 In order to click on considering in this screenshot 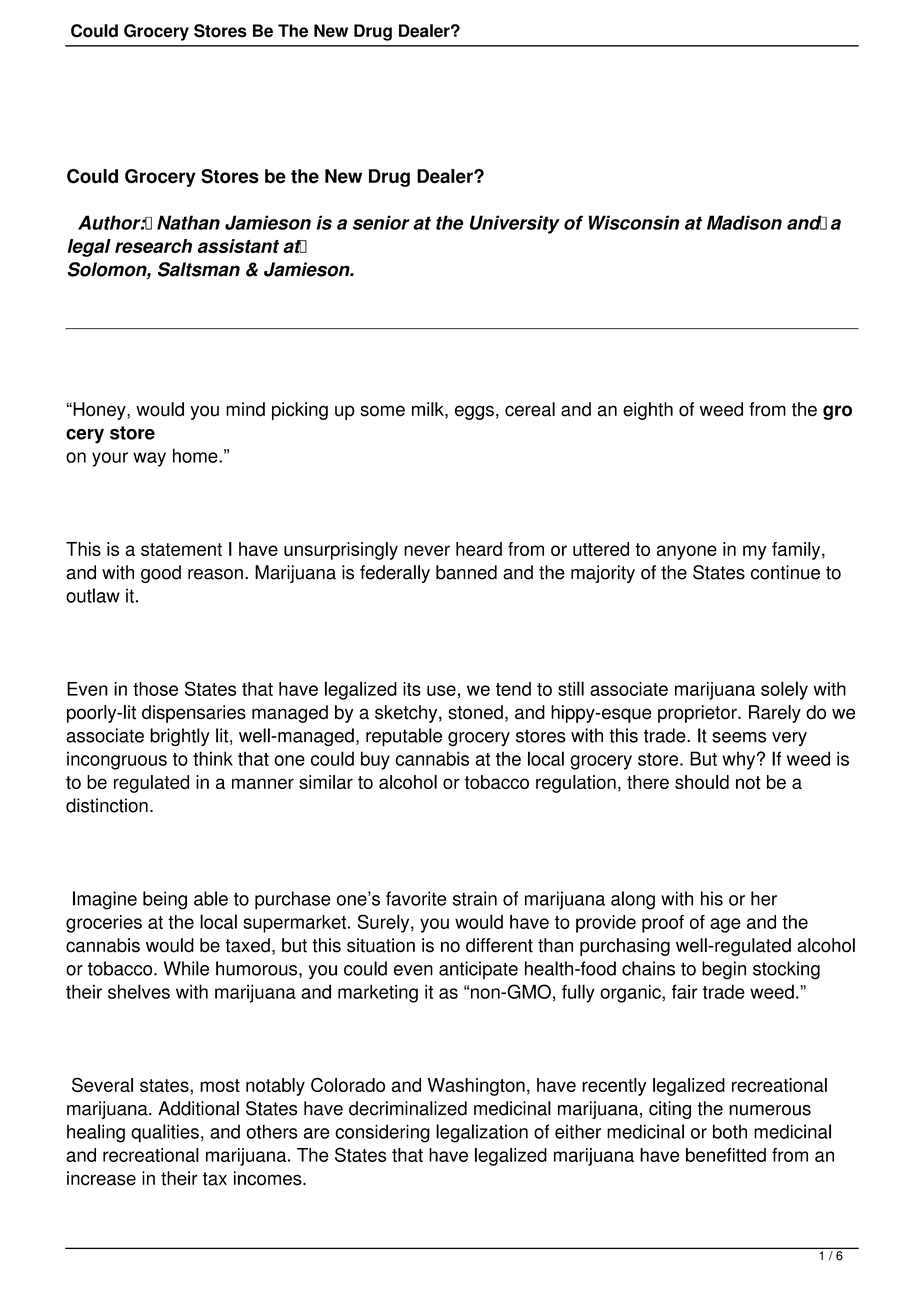, I will do `click(382, 1133)`.
